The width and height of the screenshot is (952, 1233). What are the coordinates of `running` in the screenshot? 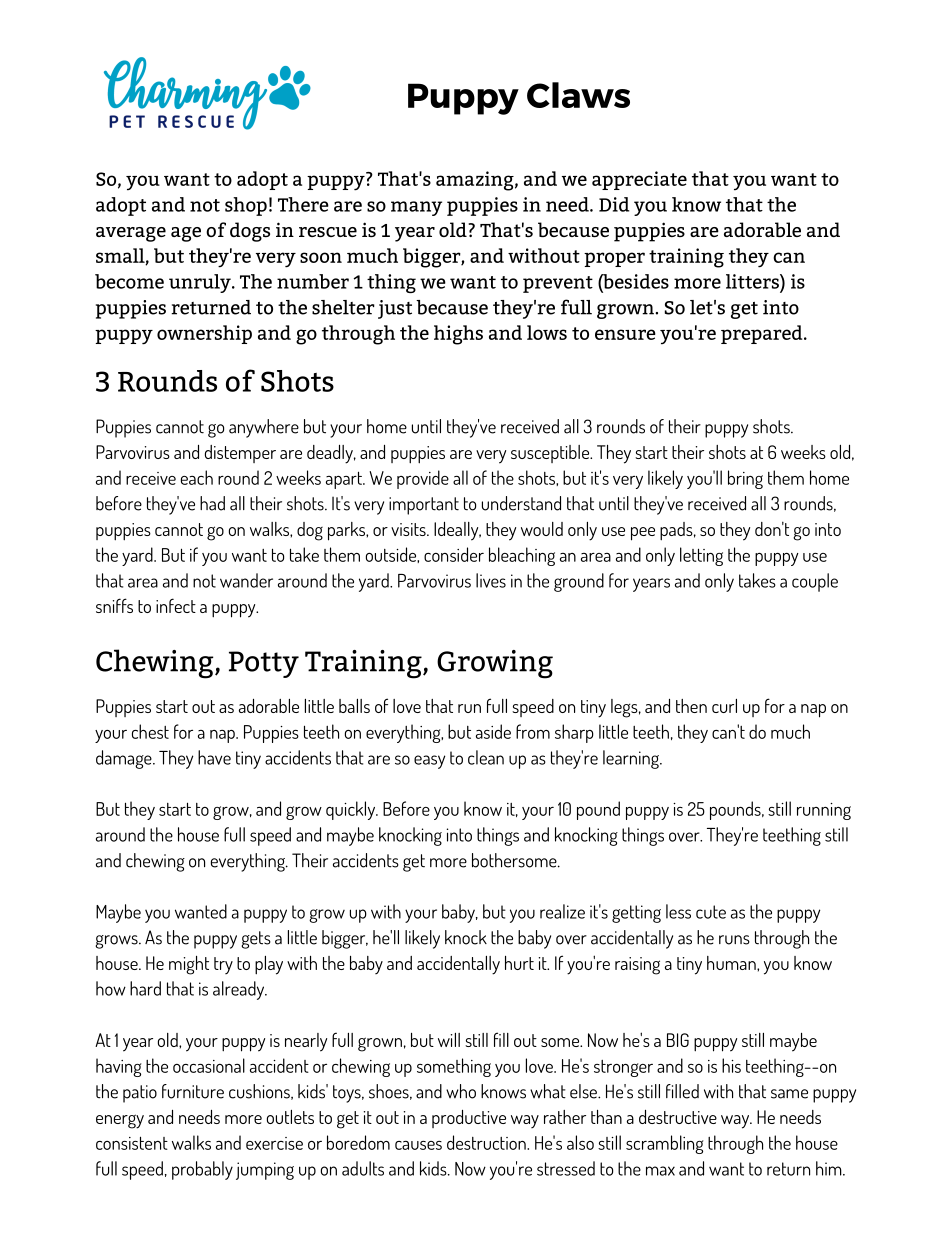 It's located at (824, 811).
